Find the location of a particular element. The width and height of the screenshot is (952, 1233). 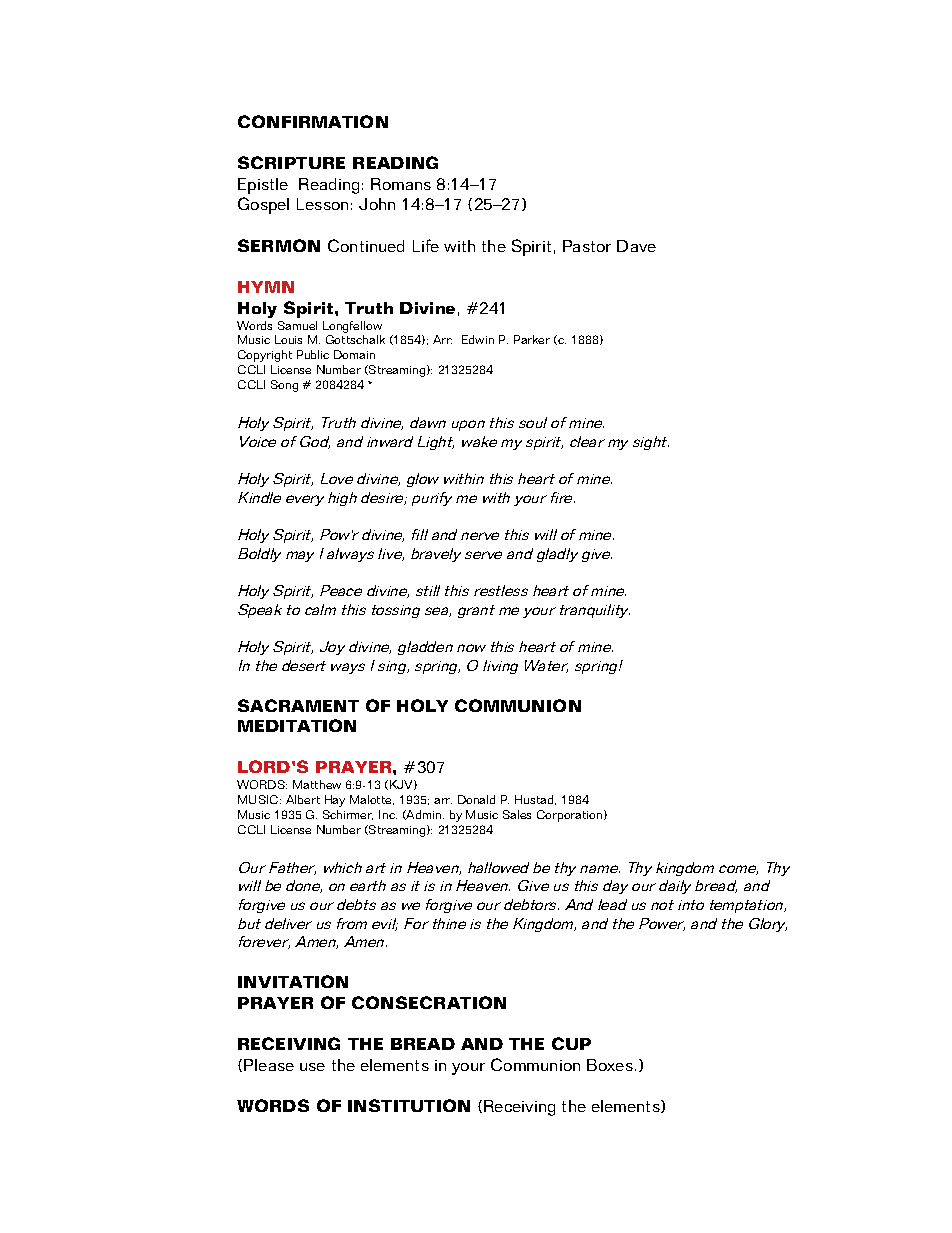

use is located at coordinates (312, 1067).
